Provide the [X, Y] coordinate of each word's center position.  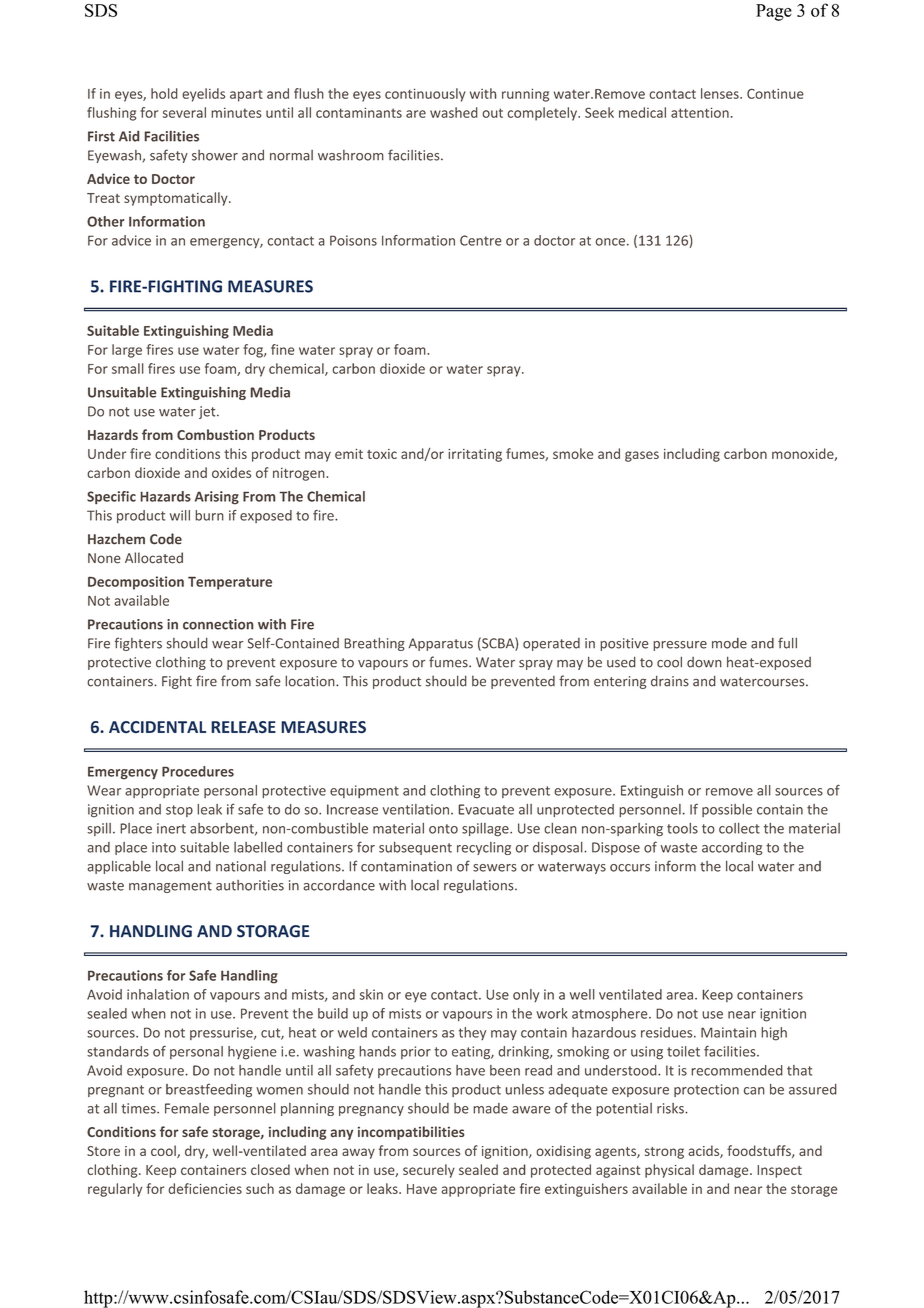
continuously [425, 95]
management [170, 887]
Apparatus [441, 644]
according [732, 848]
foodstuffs [760, 1151]
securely [429, 1171]
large [127, 351]
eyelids [203, 95]
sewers [495, 868]
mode [729, 643]
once [610, 242]
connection [218, 624]
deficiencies [205, 1188]
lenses [721, 93]
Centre [481, 240]
